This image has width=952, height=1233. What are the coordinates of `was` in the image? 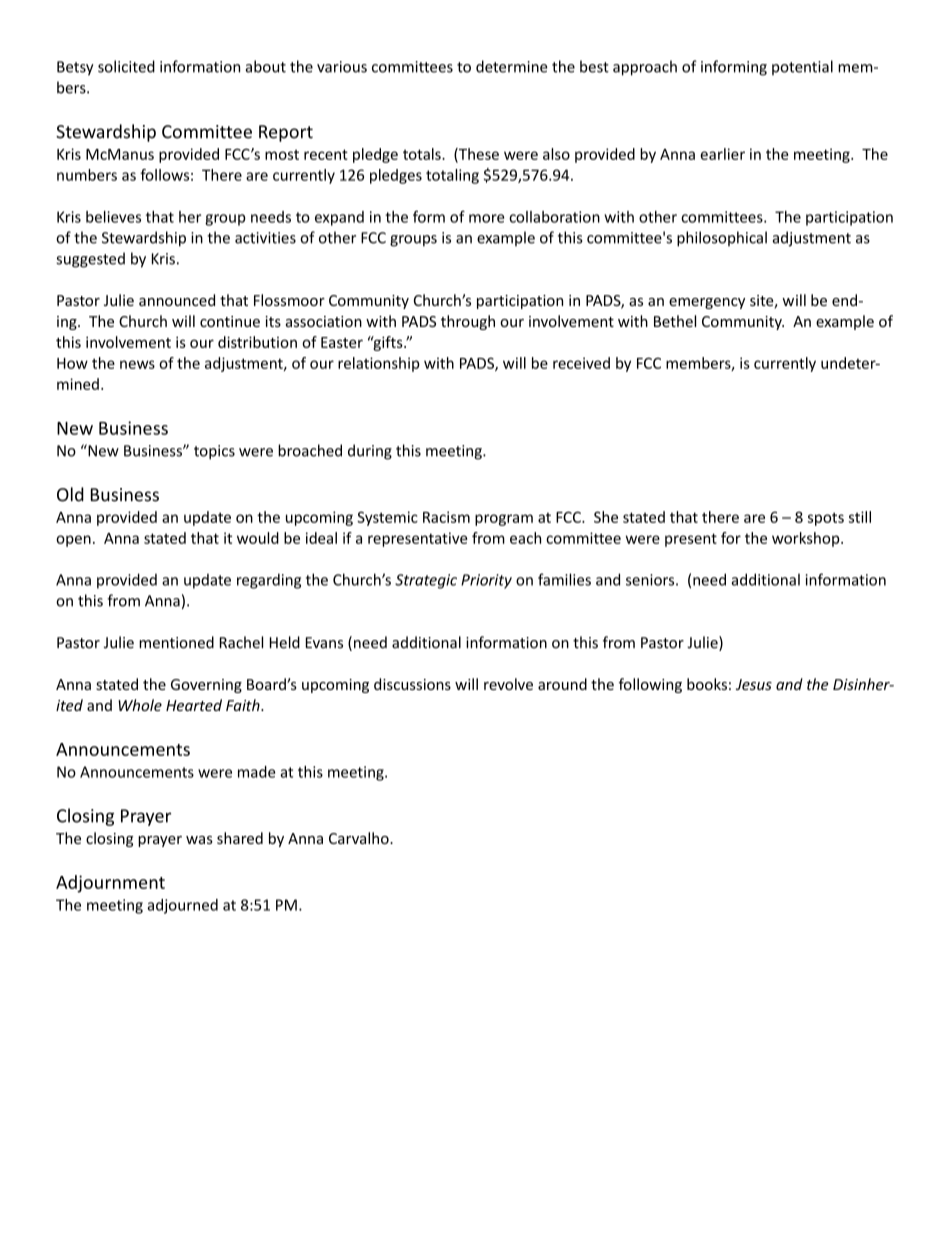 It's located at (199, 840).
